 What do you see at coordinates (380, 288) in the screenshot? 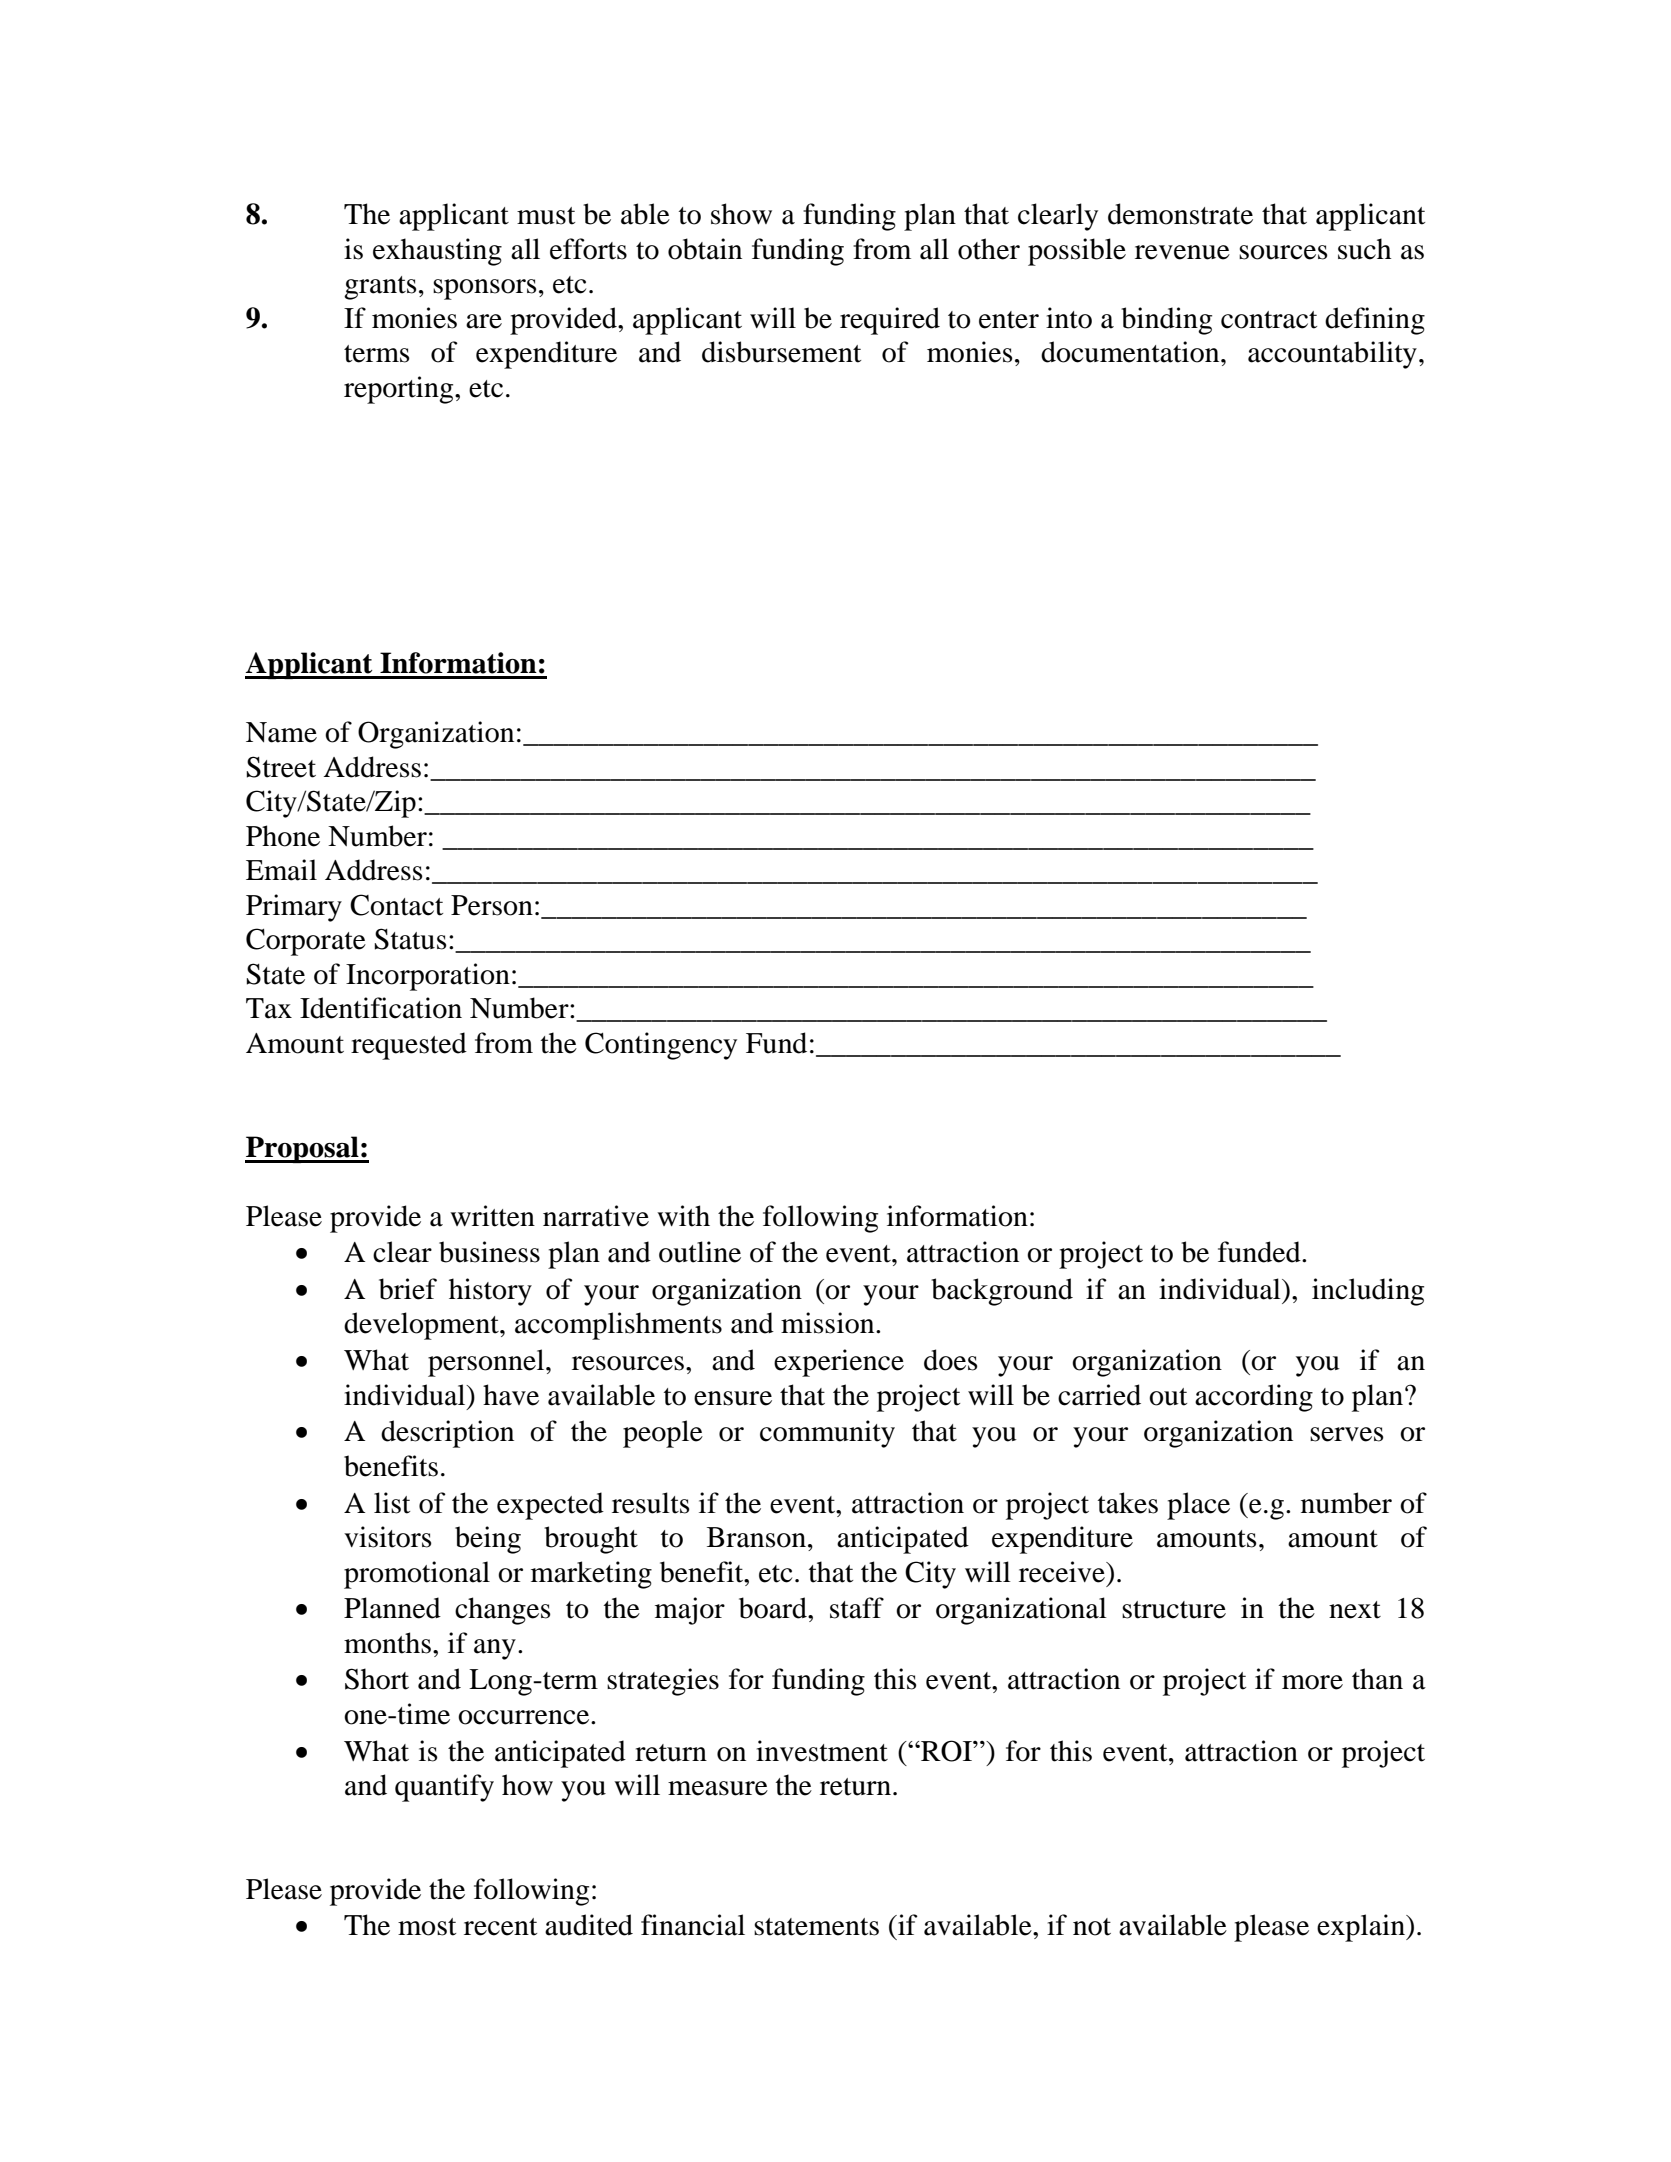
I see `grants` at bounding box center [380, 288].
